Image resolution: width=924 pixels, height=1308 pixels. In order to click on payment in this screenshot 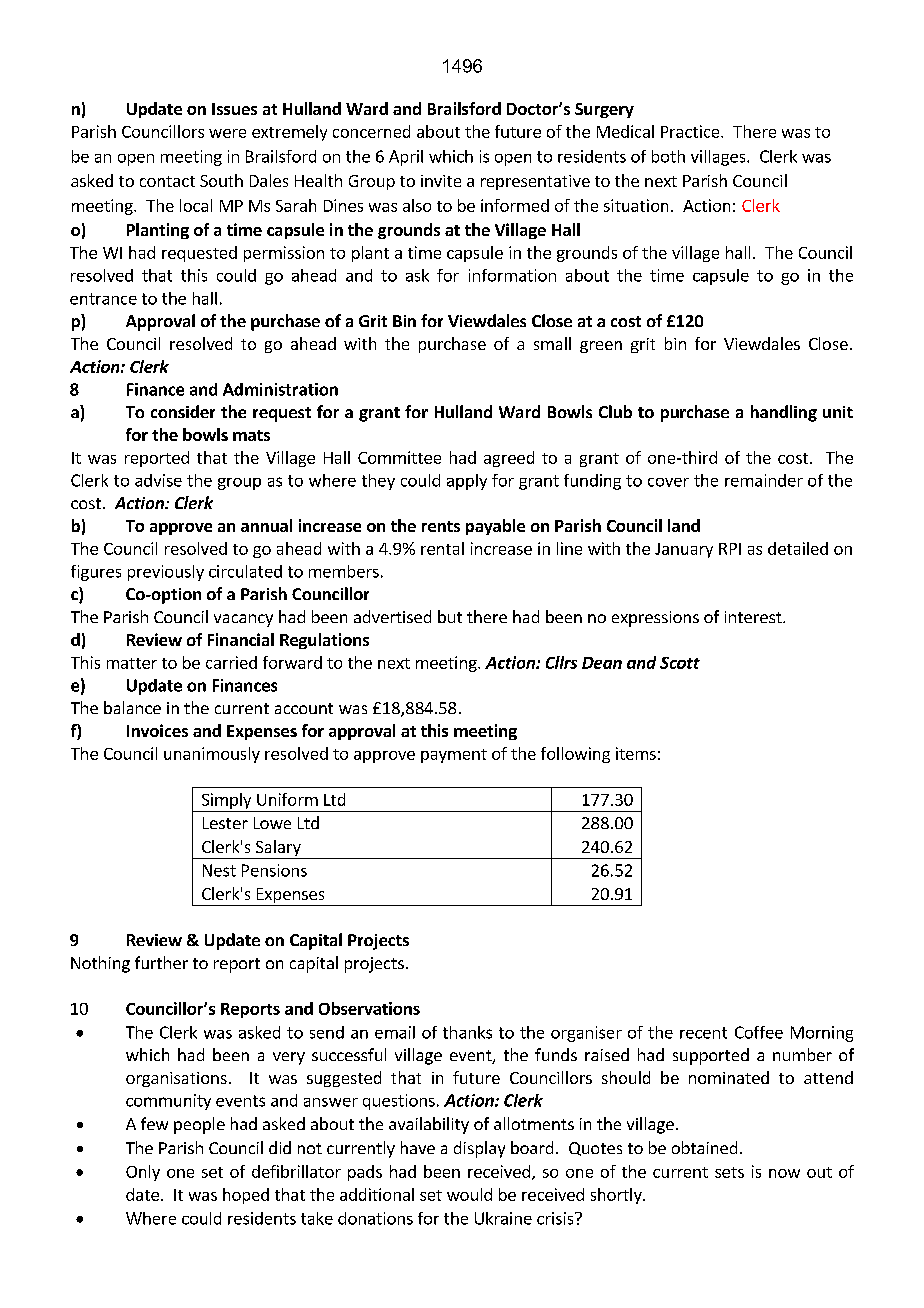, I will do `click(454, 756)`.
